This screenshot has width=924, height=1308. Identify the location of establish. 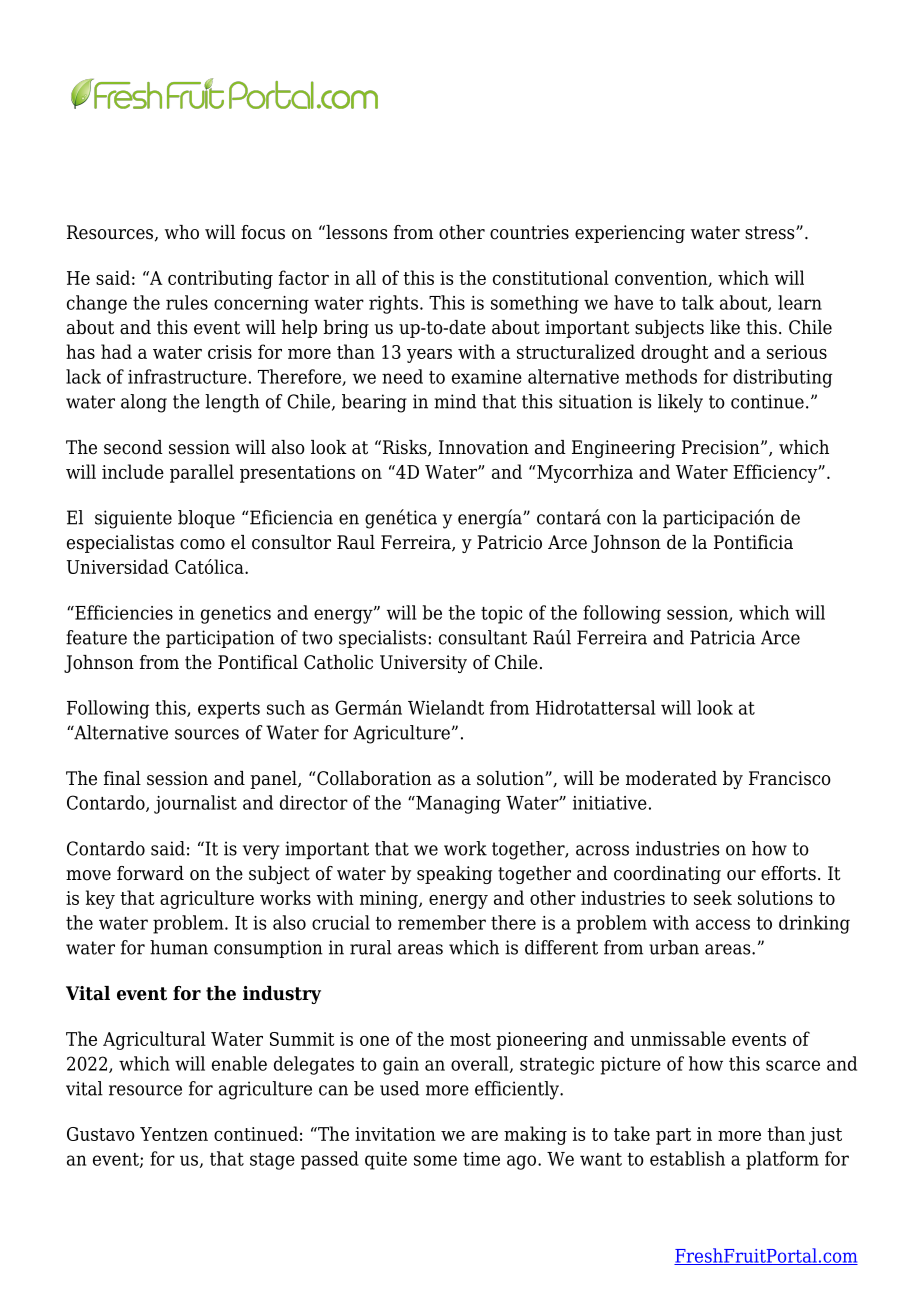
(687, 1158).
